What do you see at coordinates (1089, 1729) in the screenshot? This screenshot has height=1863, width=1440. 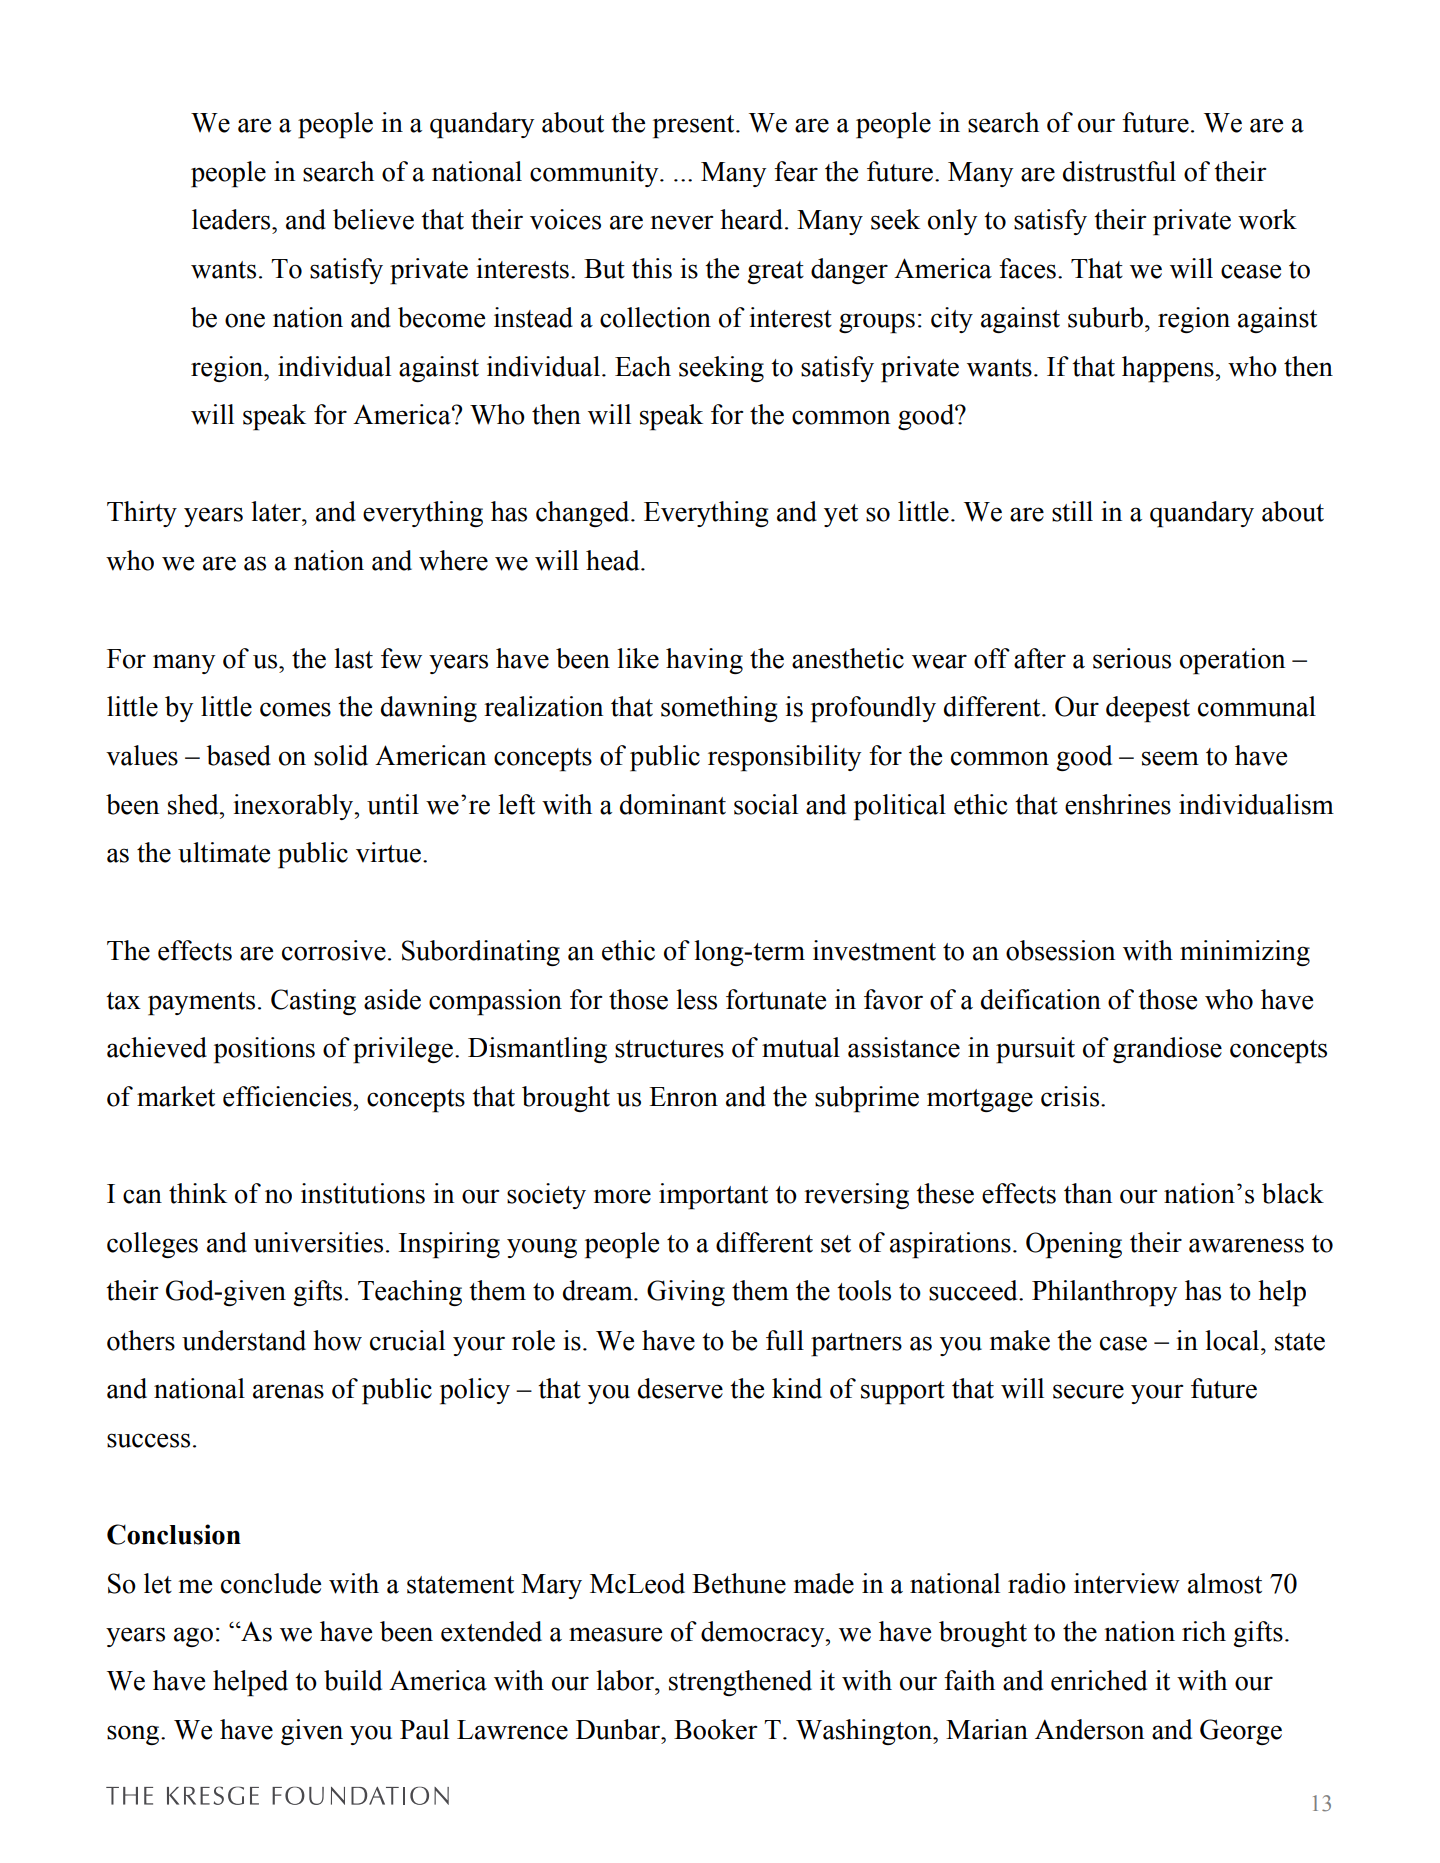 I see `Anderson` at bounding box center [1089, 1729].
